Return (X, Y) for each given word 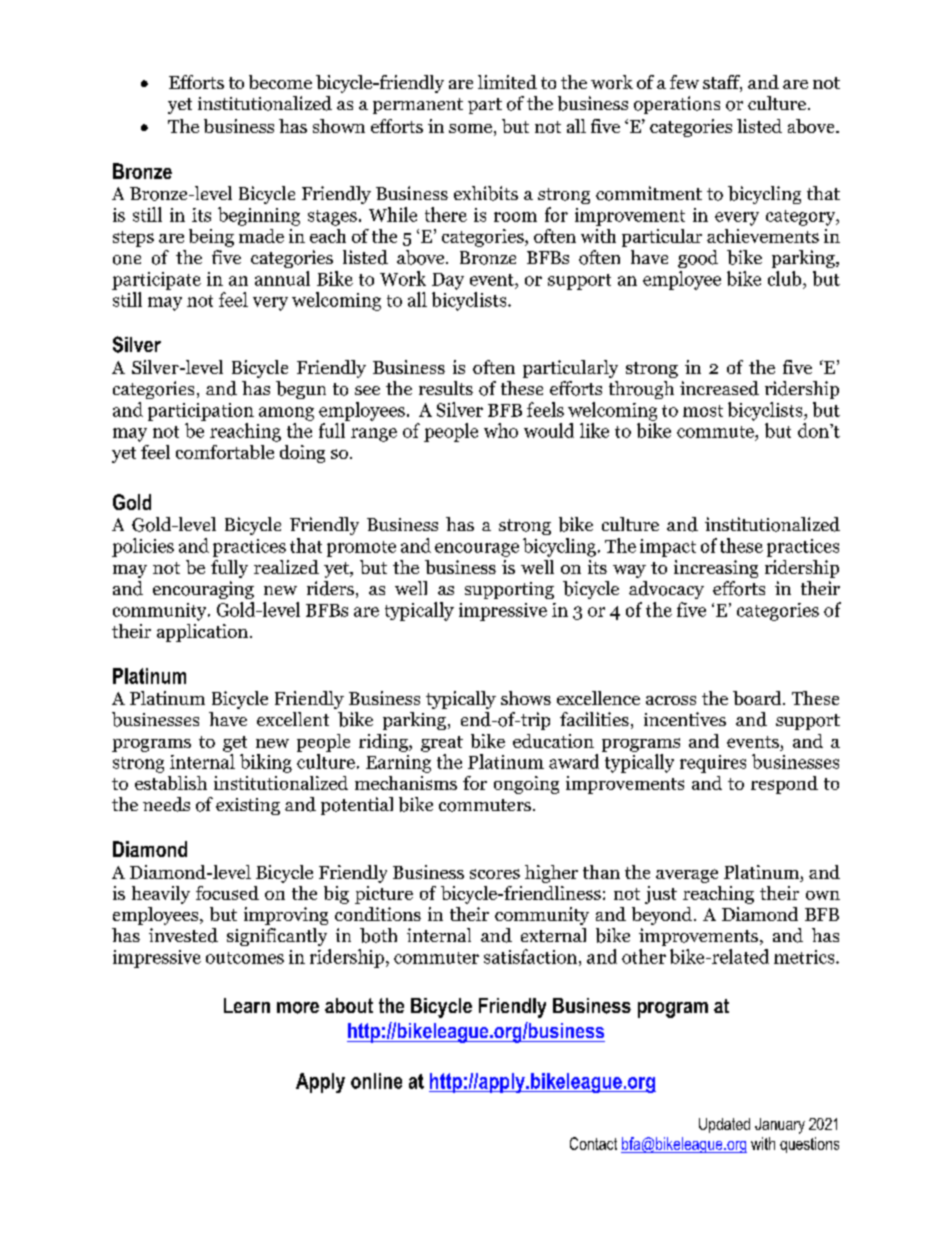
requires (713, 764)
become (280, 82)
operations (677, 105)
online (376, 1081)
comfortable (225, 452)
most (703, 411)
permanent (418, 106)
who (501, 430)
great (442, 744)
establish (171, 783)
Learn (247, 1005)
